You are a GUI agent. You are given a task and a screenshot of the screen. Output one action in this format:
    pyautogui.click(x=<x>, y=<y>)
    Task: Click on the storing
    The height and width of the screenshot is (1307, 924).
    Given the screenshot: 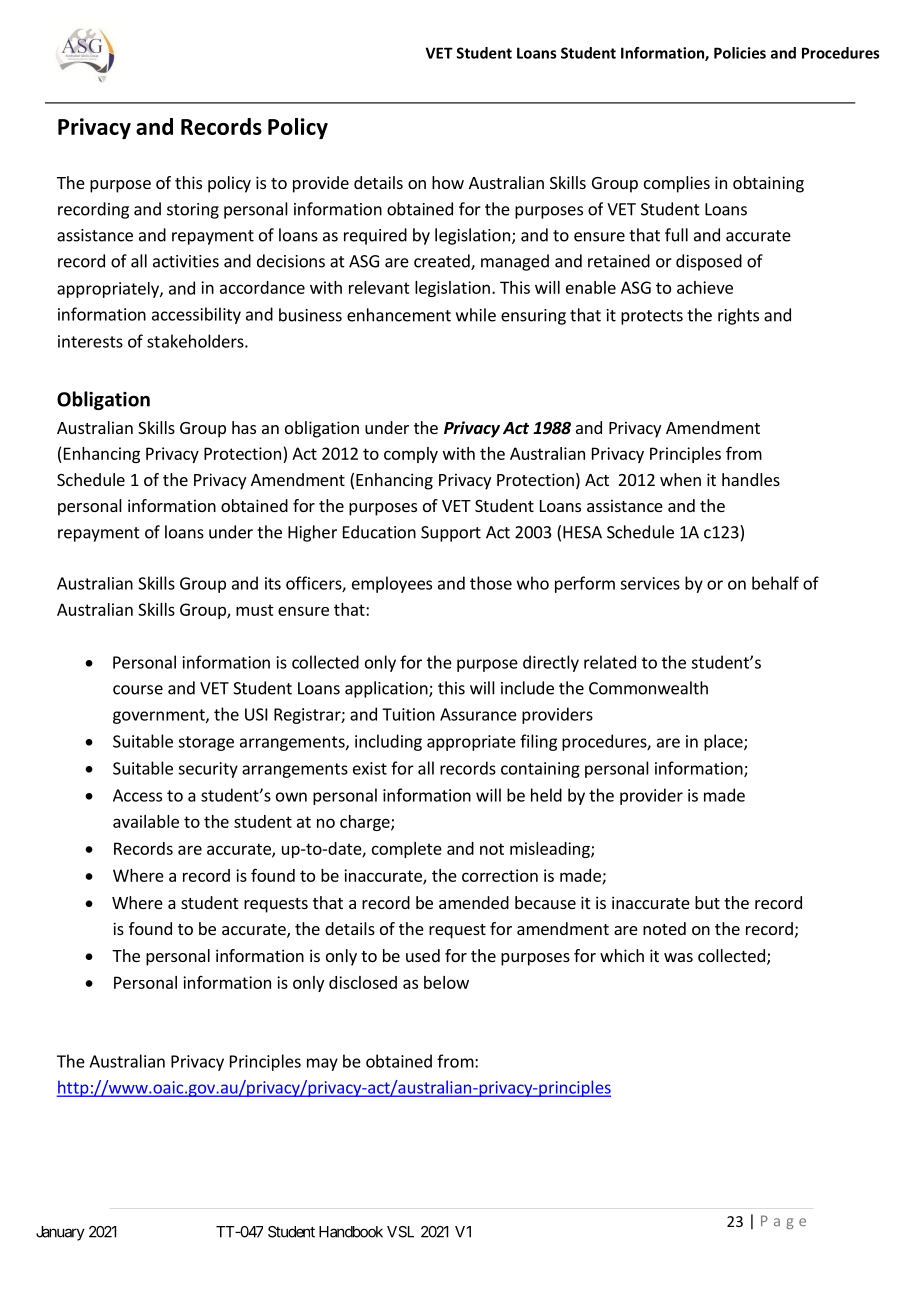 What is the action you would take?
    pyautogui.click(x=193, y=211)
